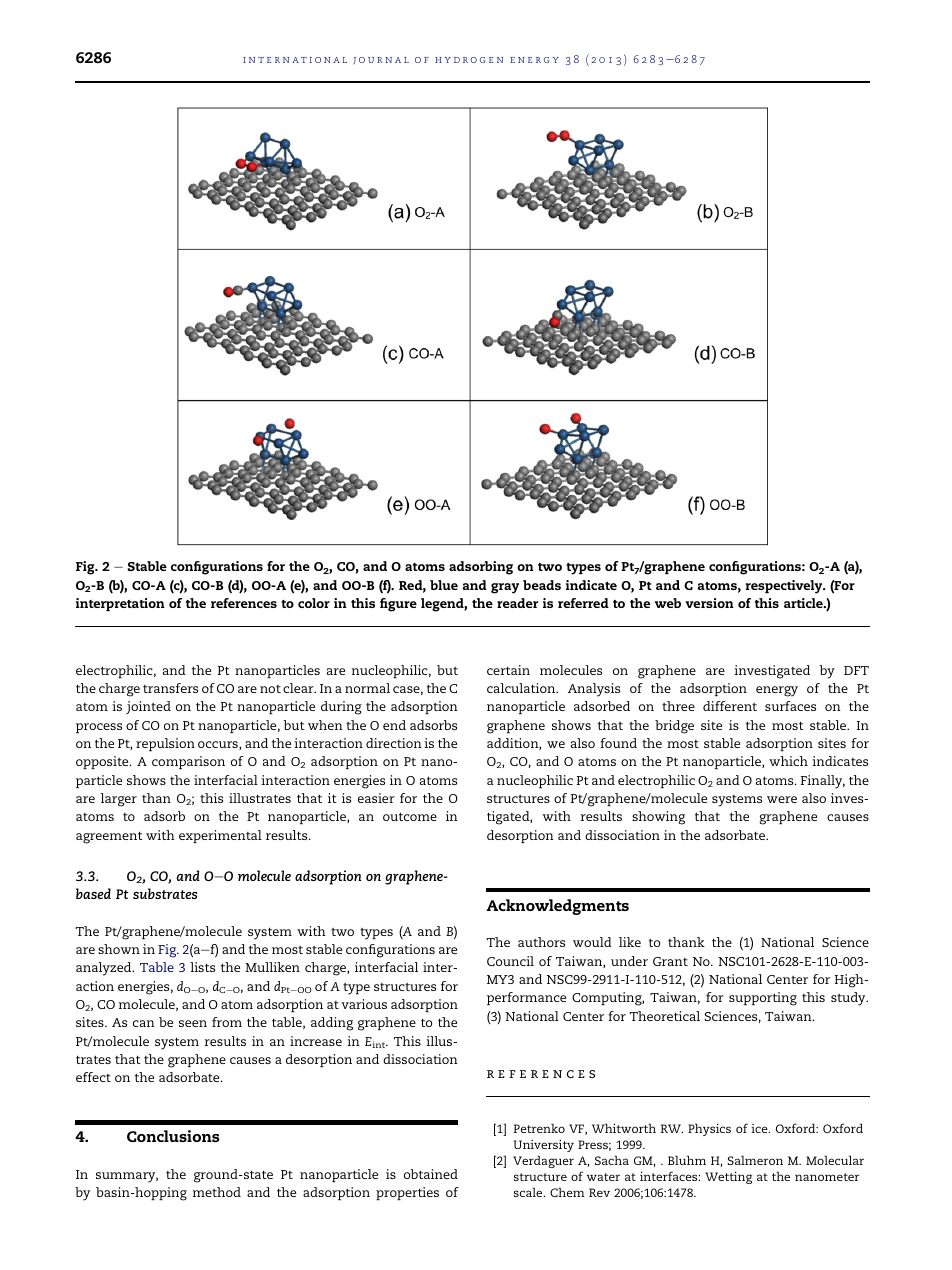  Describe the element at coordinates (517, 603) in the screenshot. I see `reader` at that location.
